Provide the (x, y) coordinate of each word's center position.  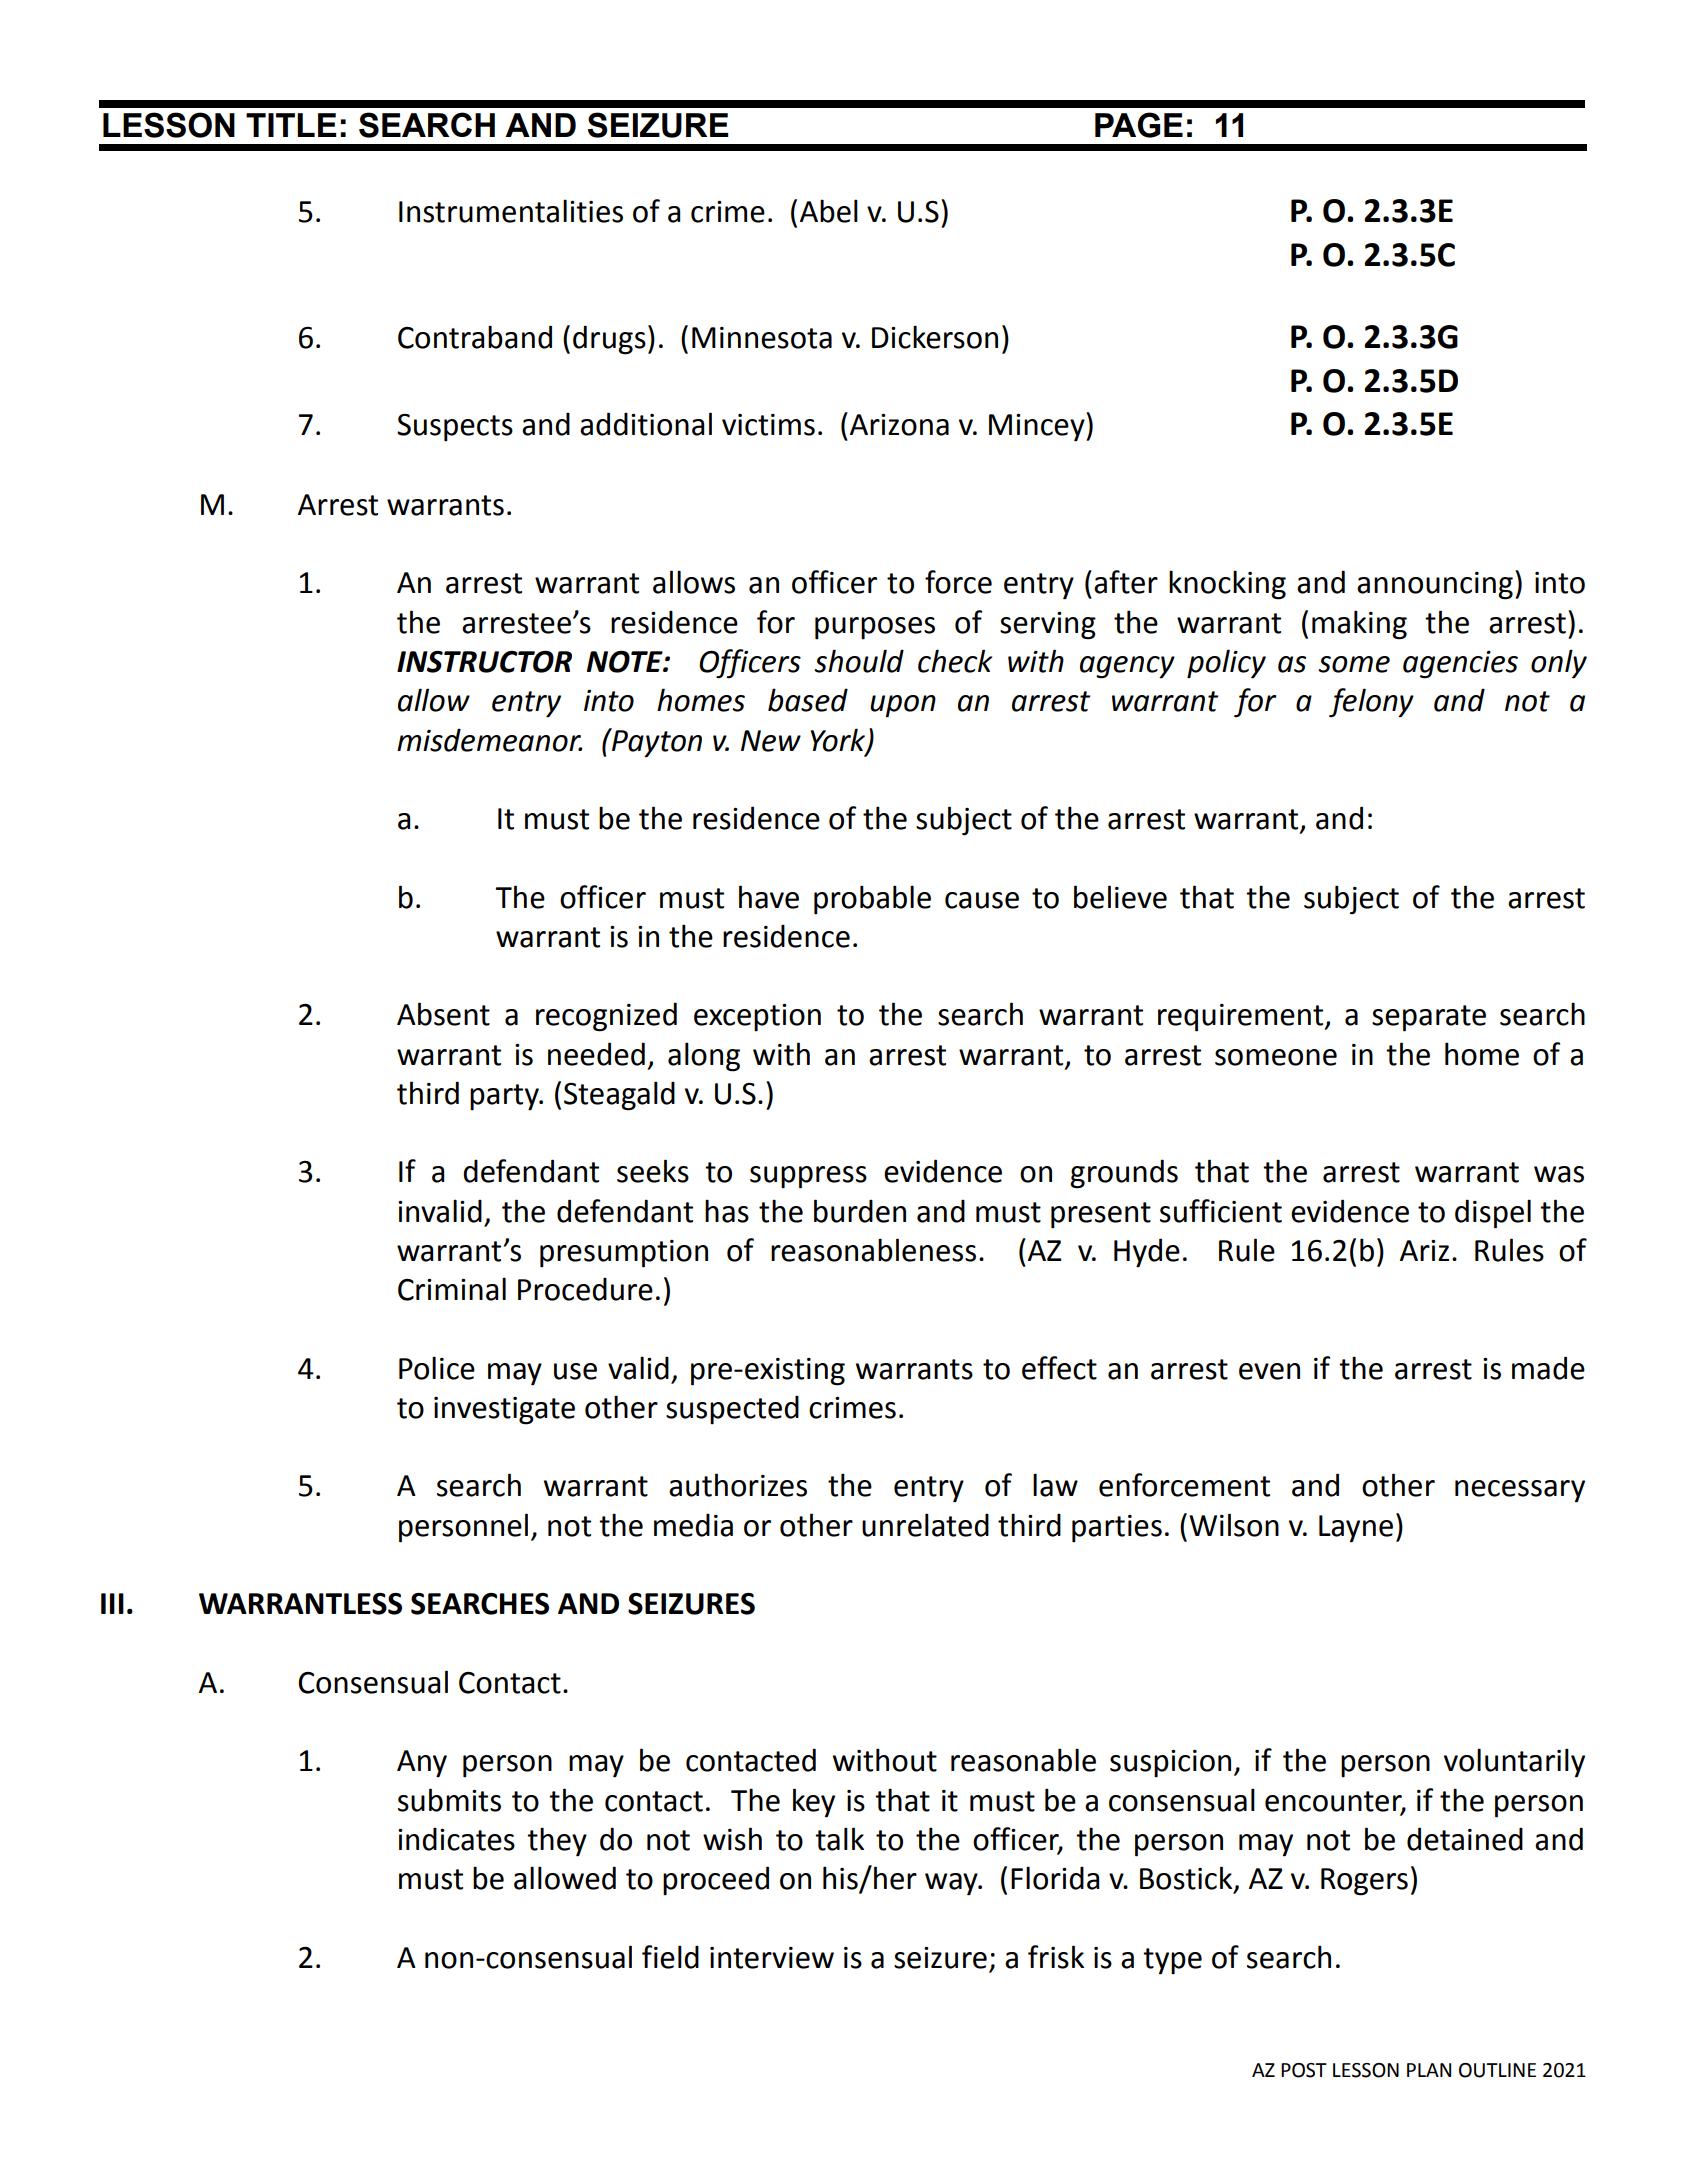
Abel (829, 211)
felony (1371, 703)
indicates (456, 1839)
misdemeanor (490, 740)
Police (437, 1368)
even (1269, 1371)
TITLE (291, 125)
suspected (732, 1410)
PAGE (1139, 125)
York (839, 740)
